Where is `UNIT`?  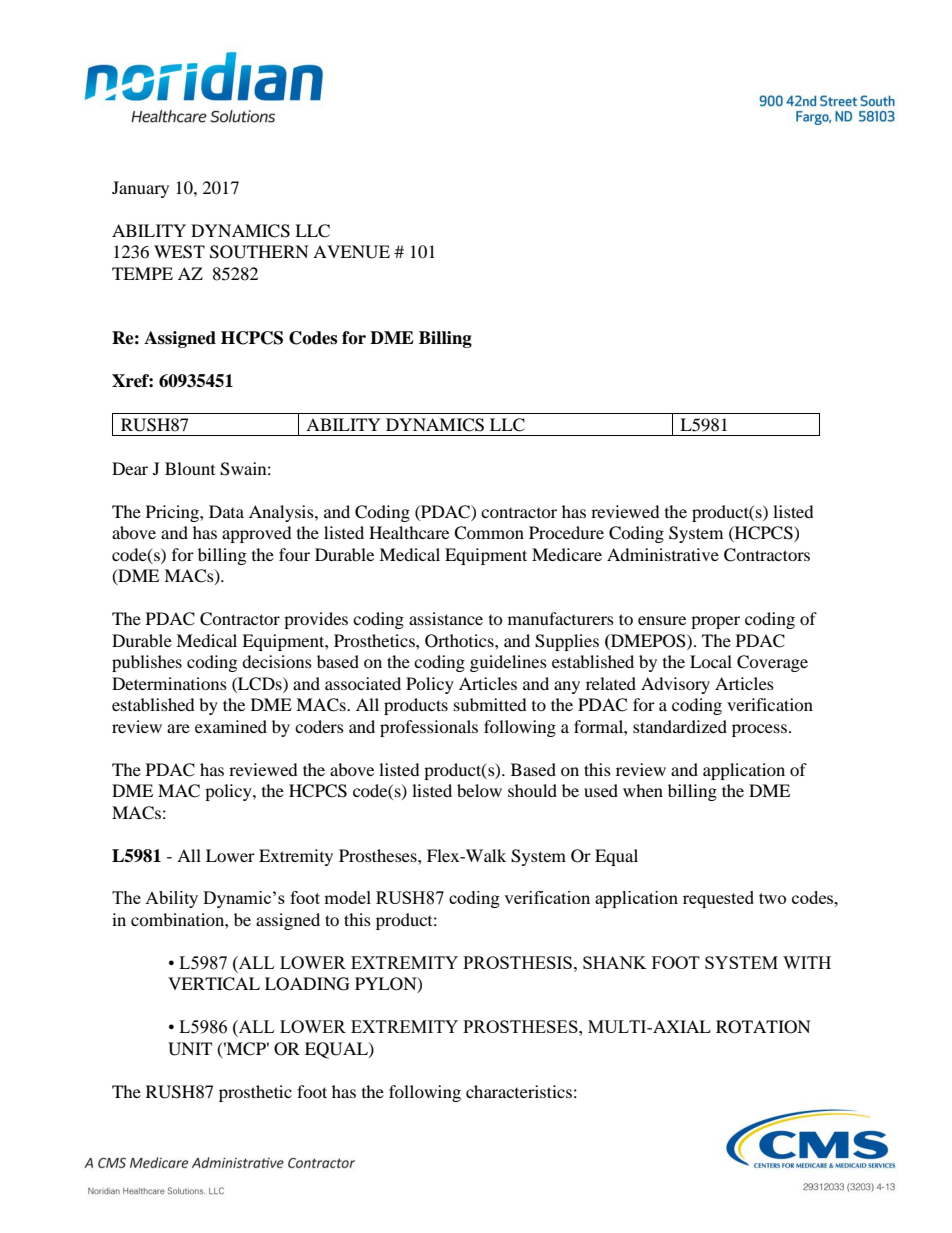
UNIT is located at coordinates (190, 1049).
